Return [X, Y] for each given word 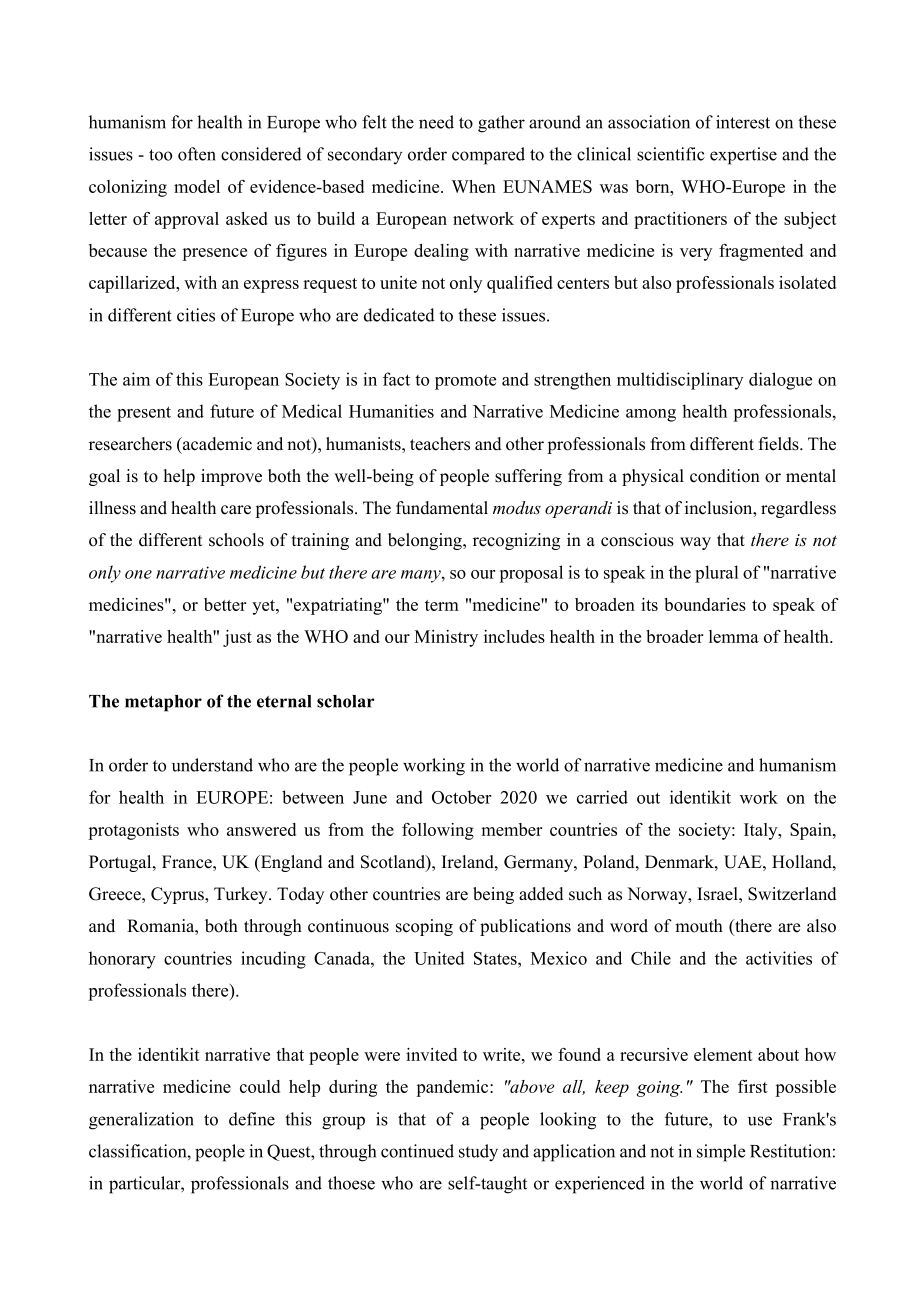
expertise [743, 156]
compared [488, 156]
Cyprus [178, 895]
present [144, 414]
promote [465, 382]
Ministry [446, 638]
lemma [734, 636]
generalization [141, 1121]
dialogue [780, 381]
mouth [699, 926]
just [237, 638]
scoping [424, 927]
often [197, 154]
